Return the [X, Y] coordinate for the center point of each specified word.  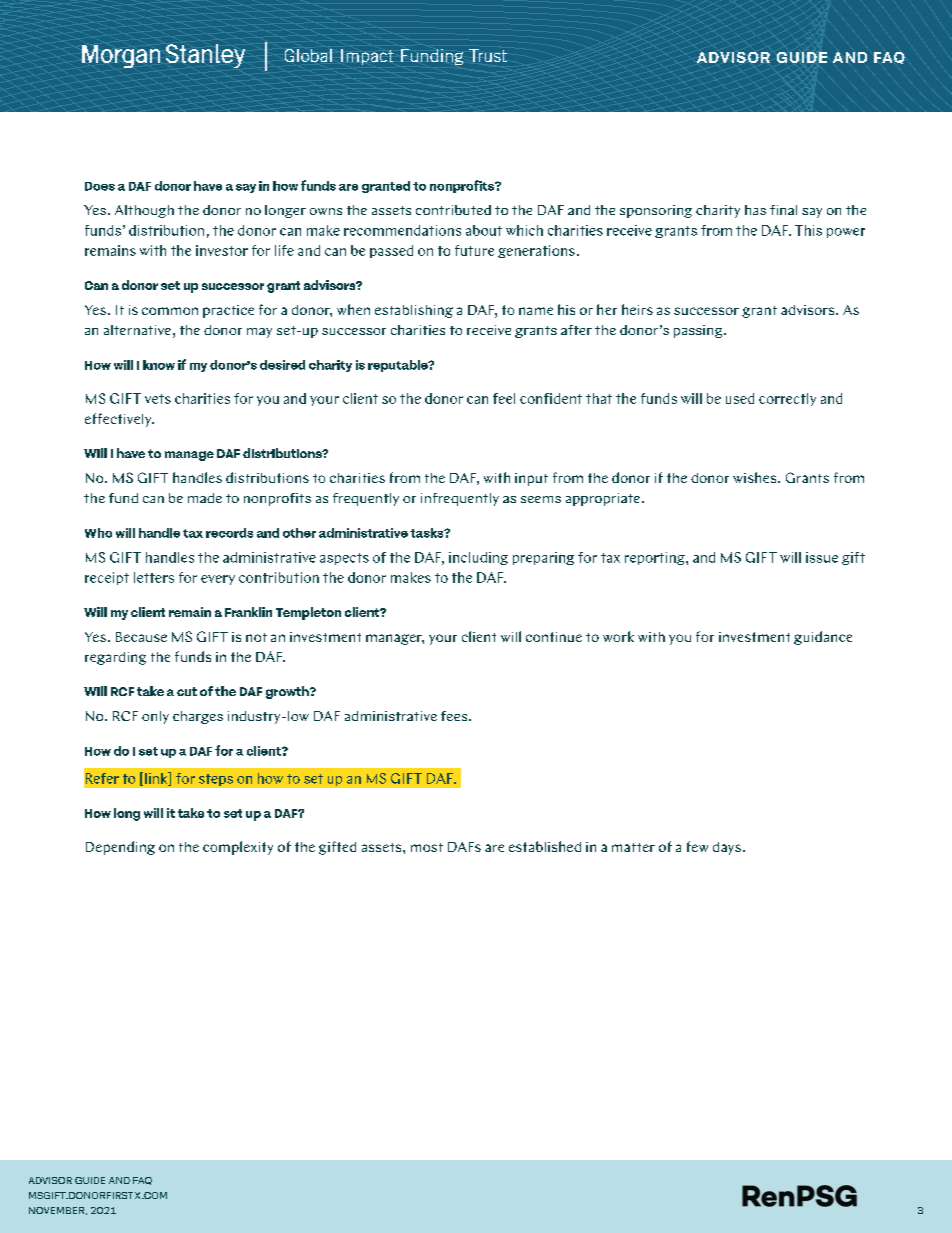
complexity [238, 848]
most [427, 847]
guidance [823, 638]
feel [504, 398]
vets [158, 399]
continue [554, 637]
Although [144, 211]
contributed [453, 210]
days [727, 848]
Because [141, 637]
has [755, 210]
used [740, 398]
